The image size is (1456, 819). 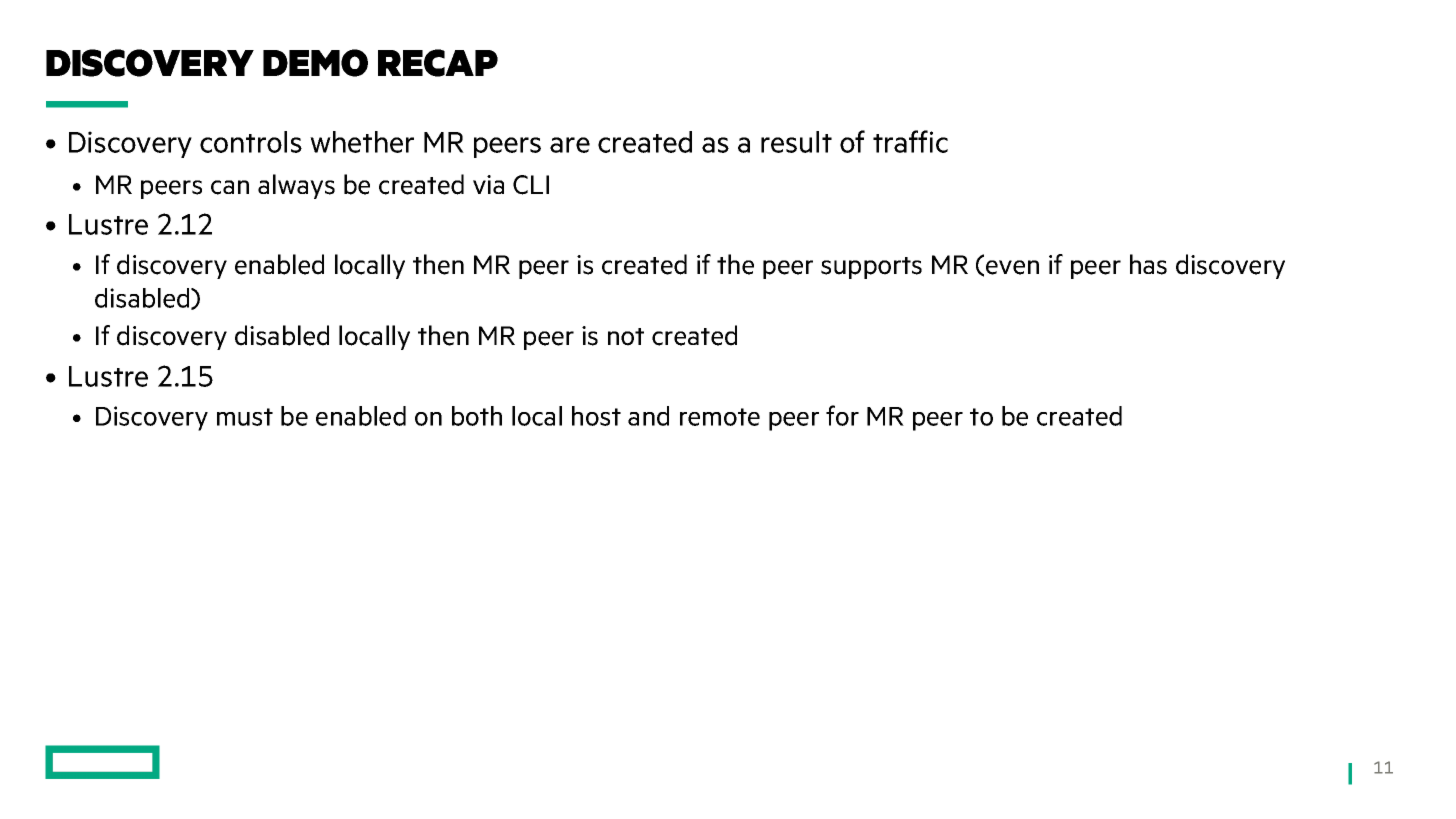 What do you see at coordinates (315, 63) in the image?
I see `DEMO` at bounding box center [315, 63].
